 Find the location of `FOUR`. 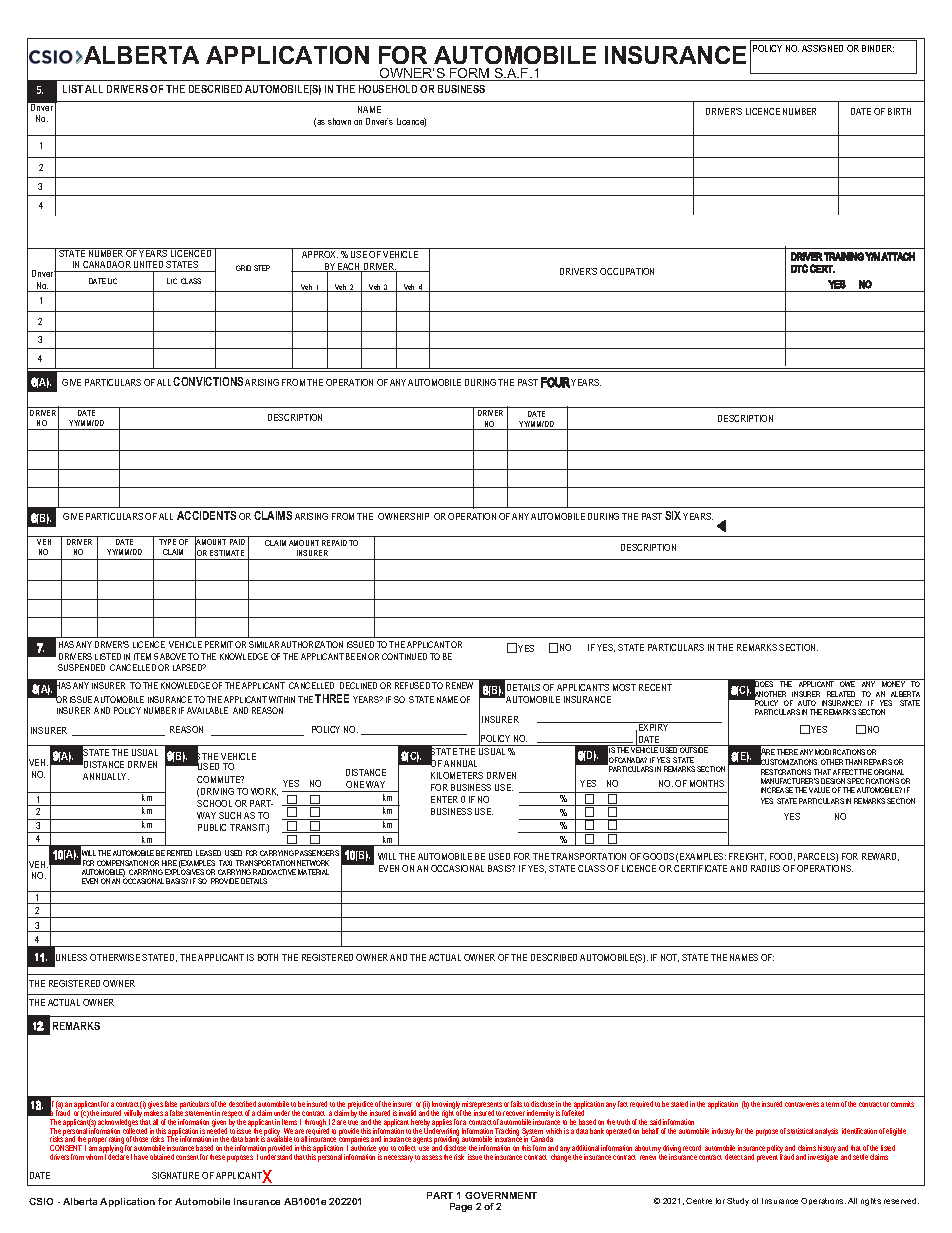

FOUR is located at coordinates (555, 382).
